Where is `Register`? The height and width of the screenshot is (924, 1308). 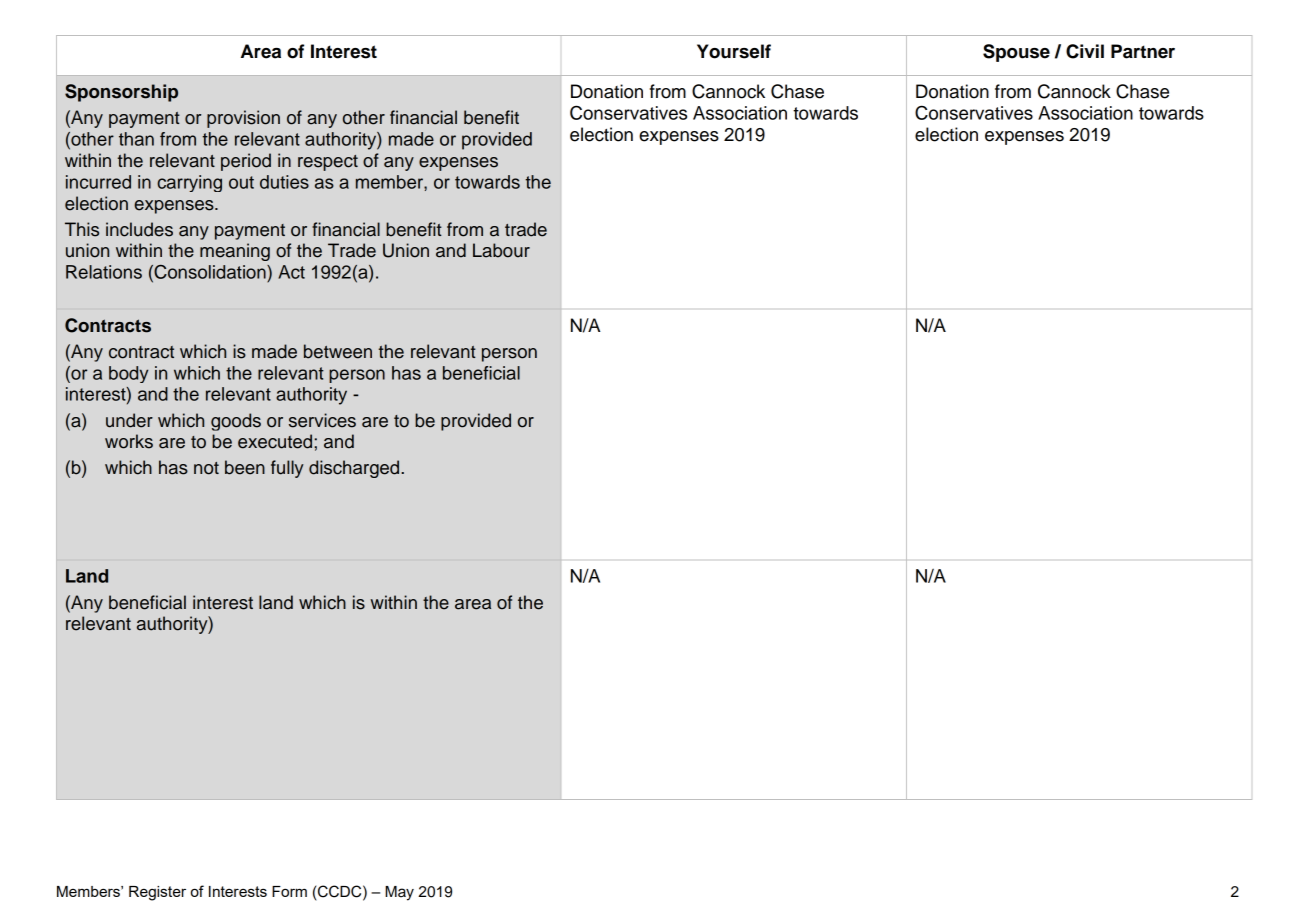
Register is located at coordinates (157, 893).
